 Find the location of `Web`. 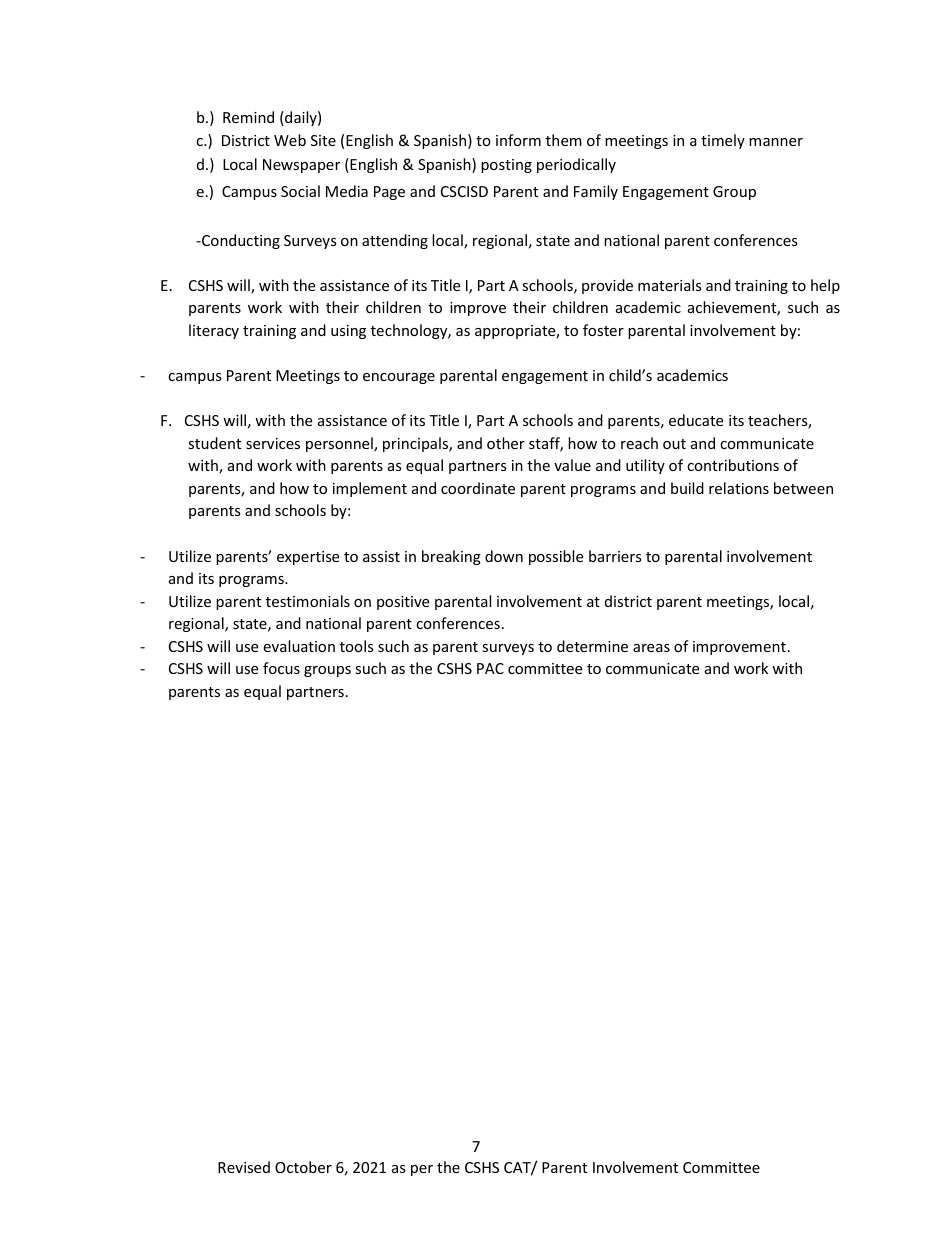

Web is located at coordinates (290, 140).
